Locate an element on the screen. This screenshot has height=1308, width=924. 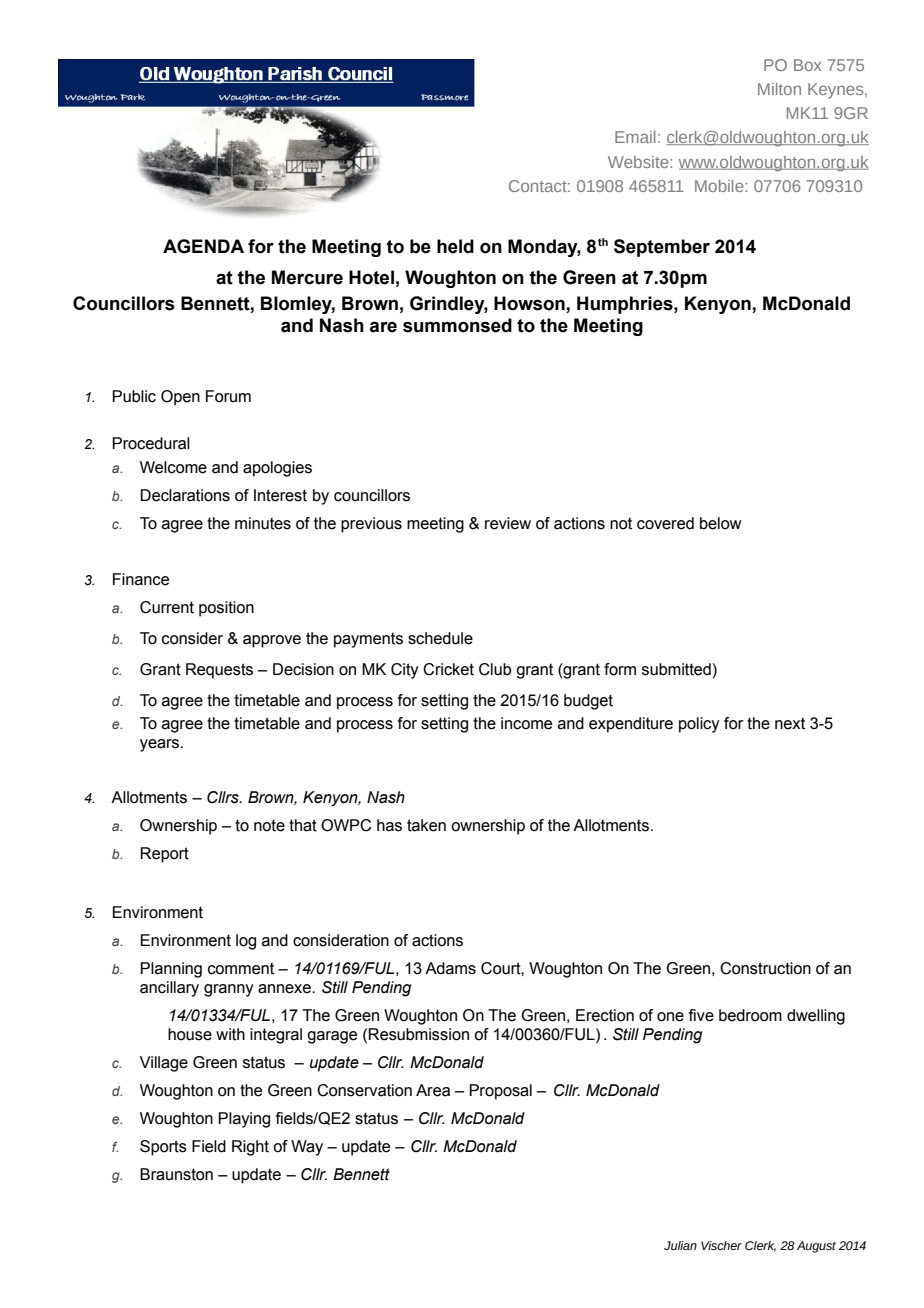
Milton is located at coordinates (779, 89).
